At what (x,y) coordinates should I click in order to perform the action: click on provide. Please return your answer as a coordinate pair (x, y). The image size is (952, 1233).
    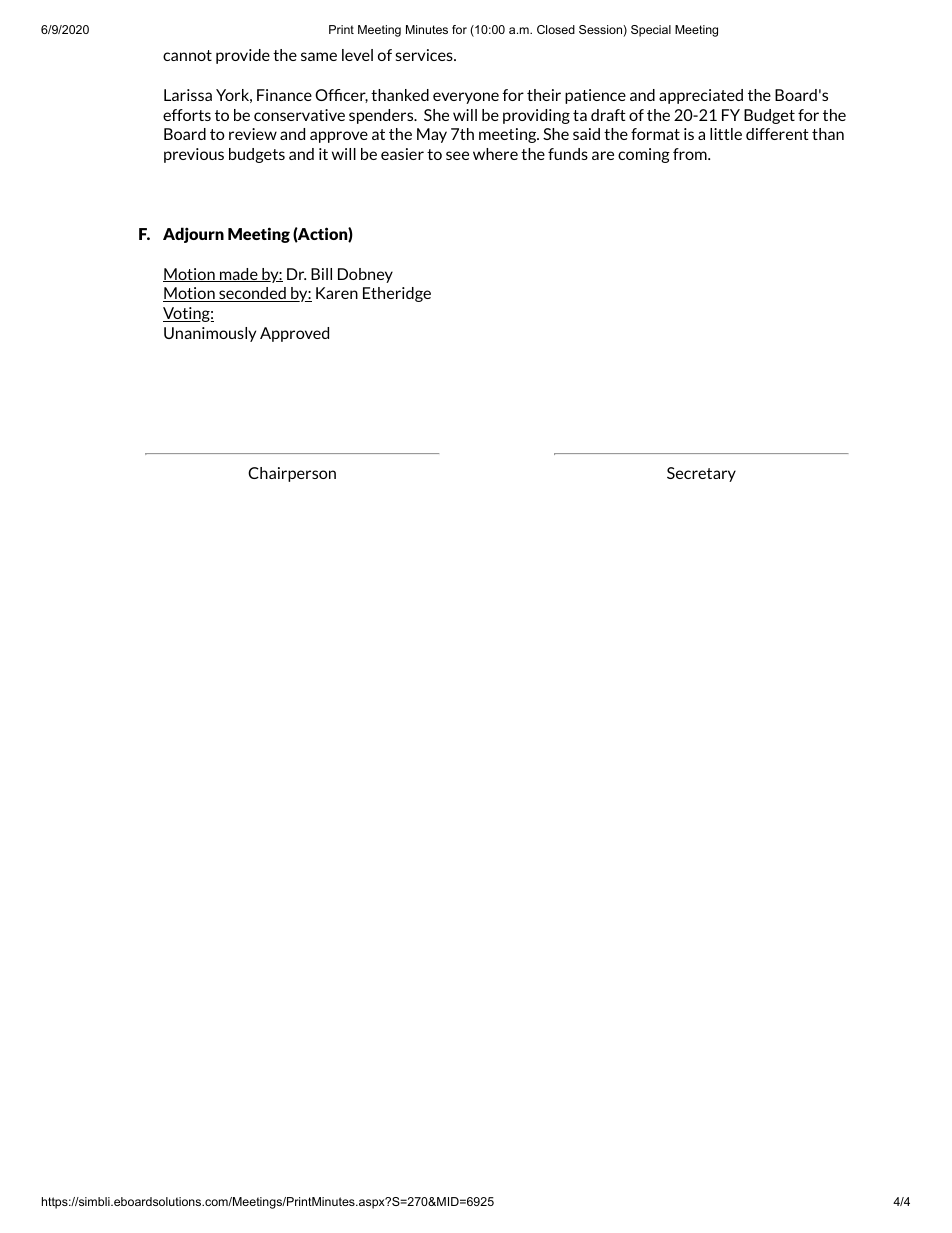
    Looking at the image, I should click on (243, 56).
